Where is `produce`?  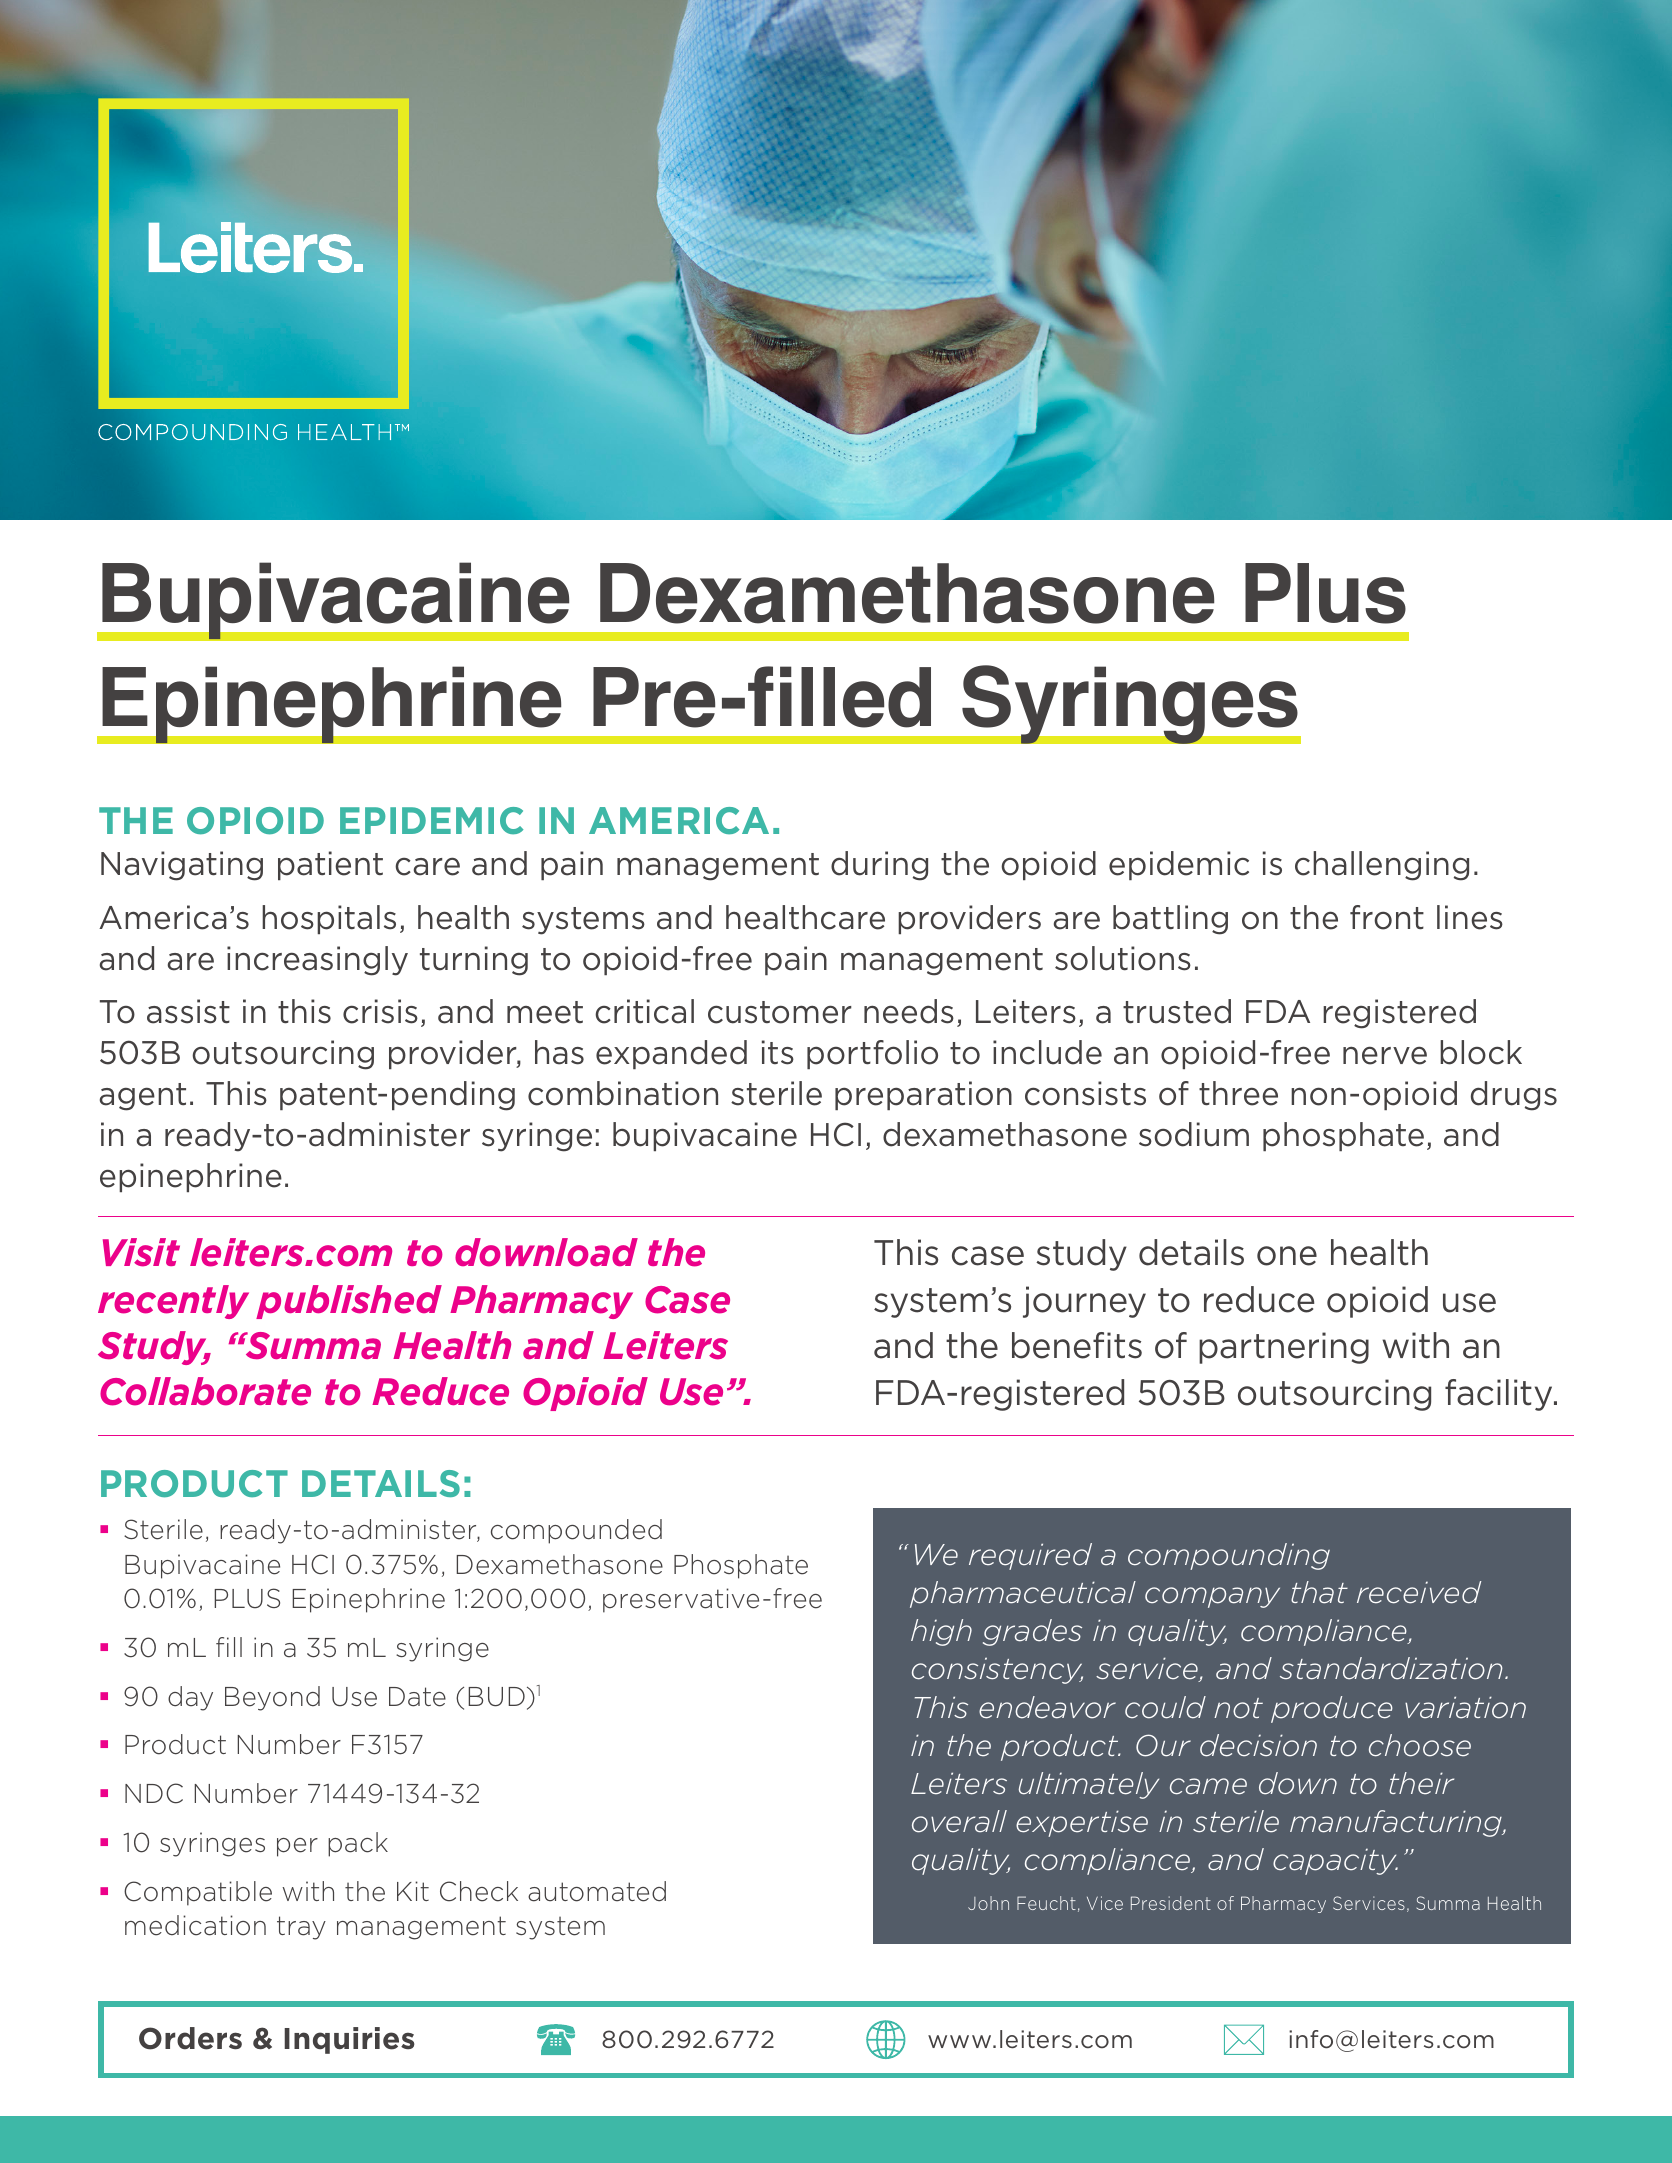
produce is located at coordinates (1332, 1709).
